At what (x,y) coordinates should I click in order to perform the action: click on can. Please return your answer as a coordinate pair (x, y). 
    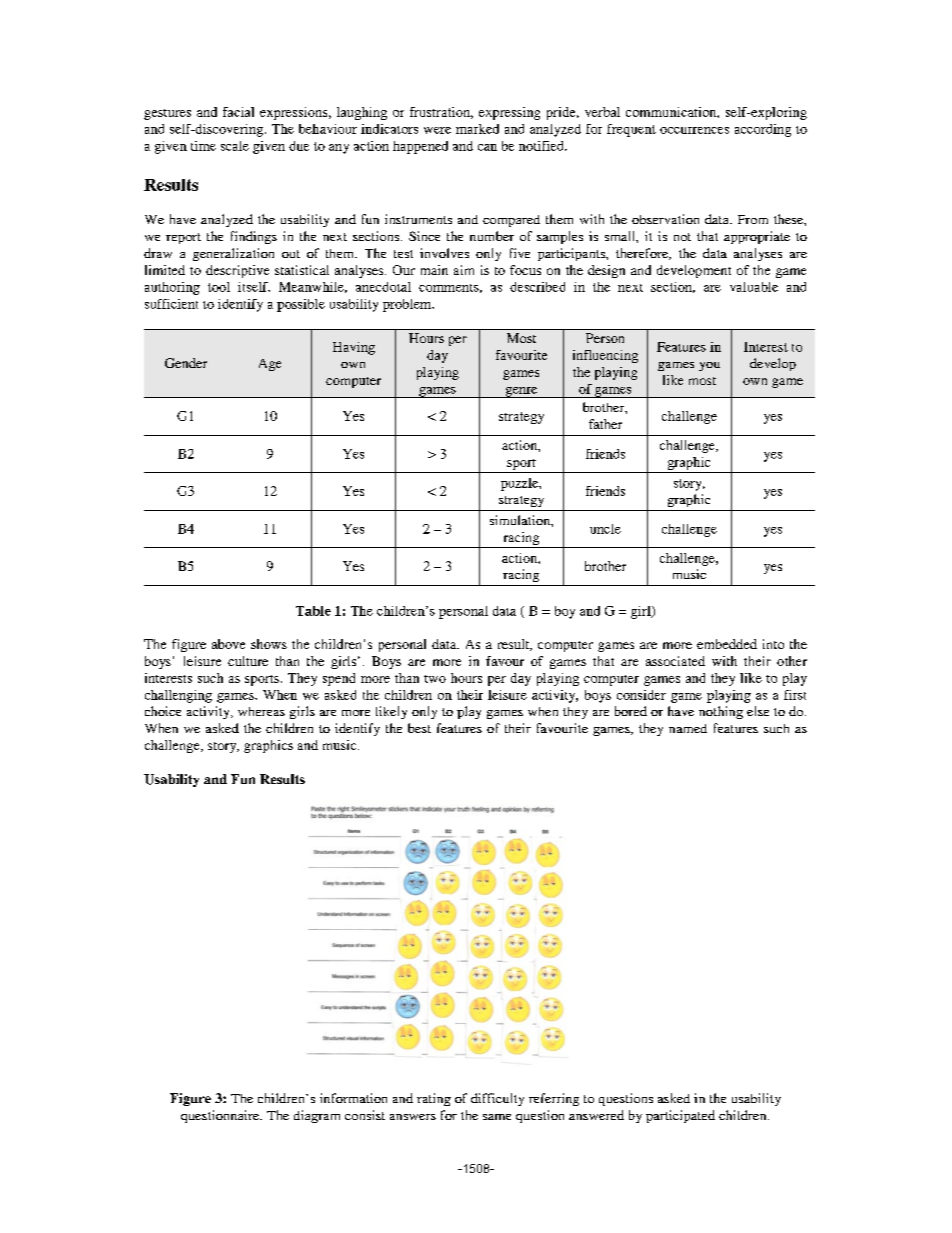
    Looking at the image, I should click on (487, 147).
